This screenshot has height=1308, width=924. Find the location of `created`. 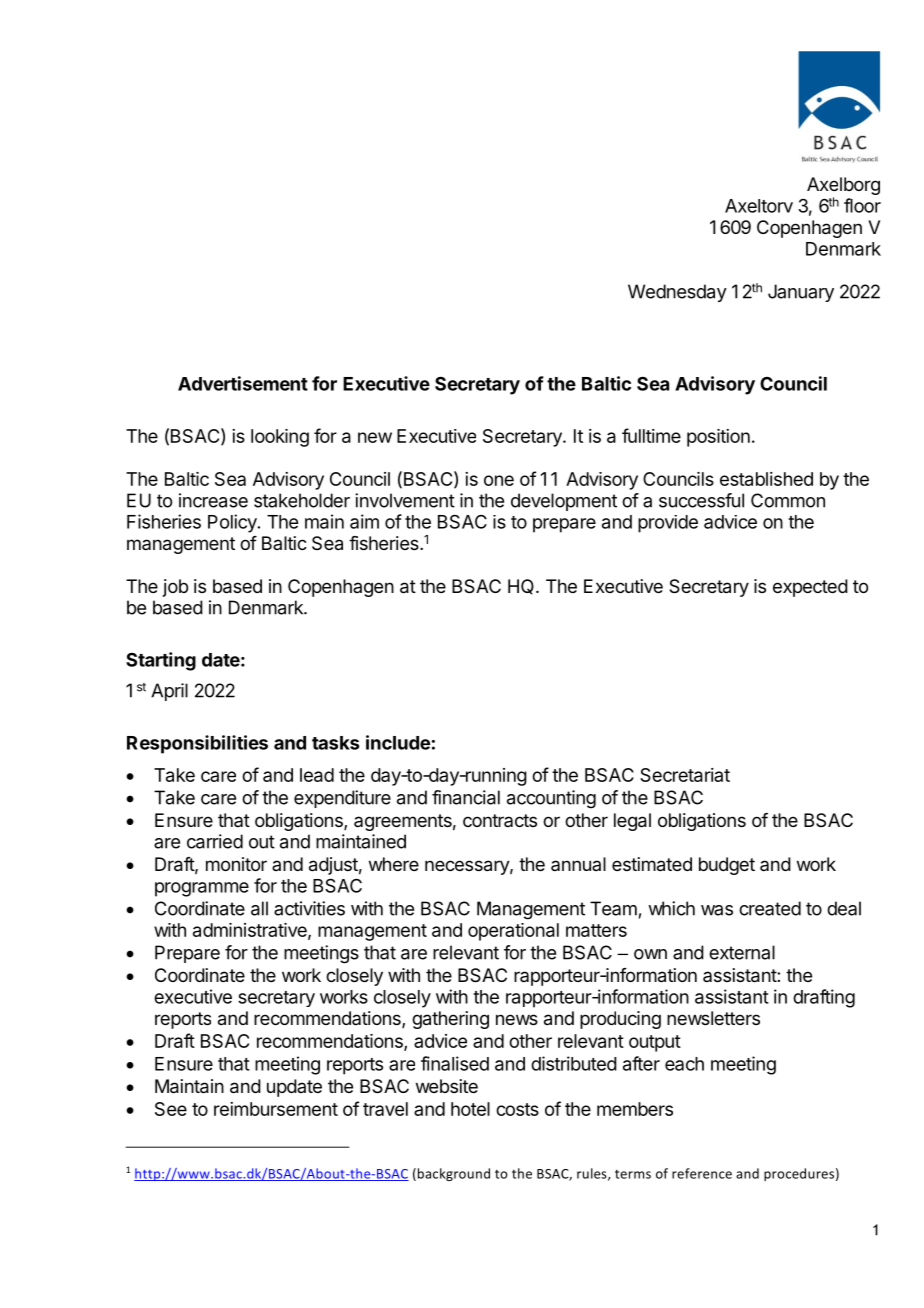

created is located at coordinates (770, 908).
